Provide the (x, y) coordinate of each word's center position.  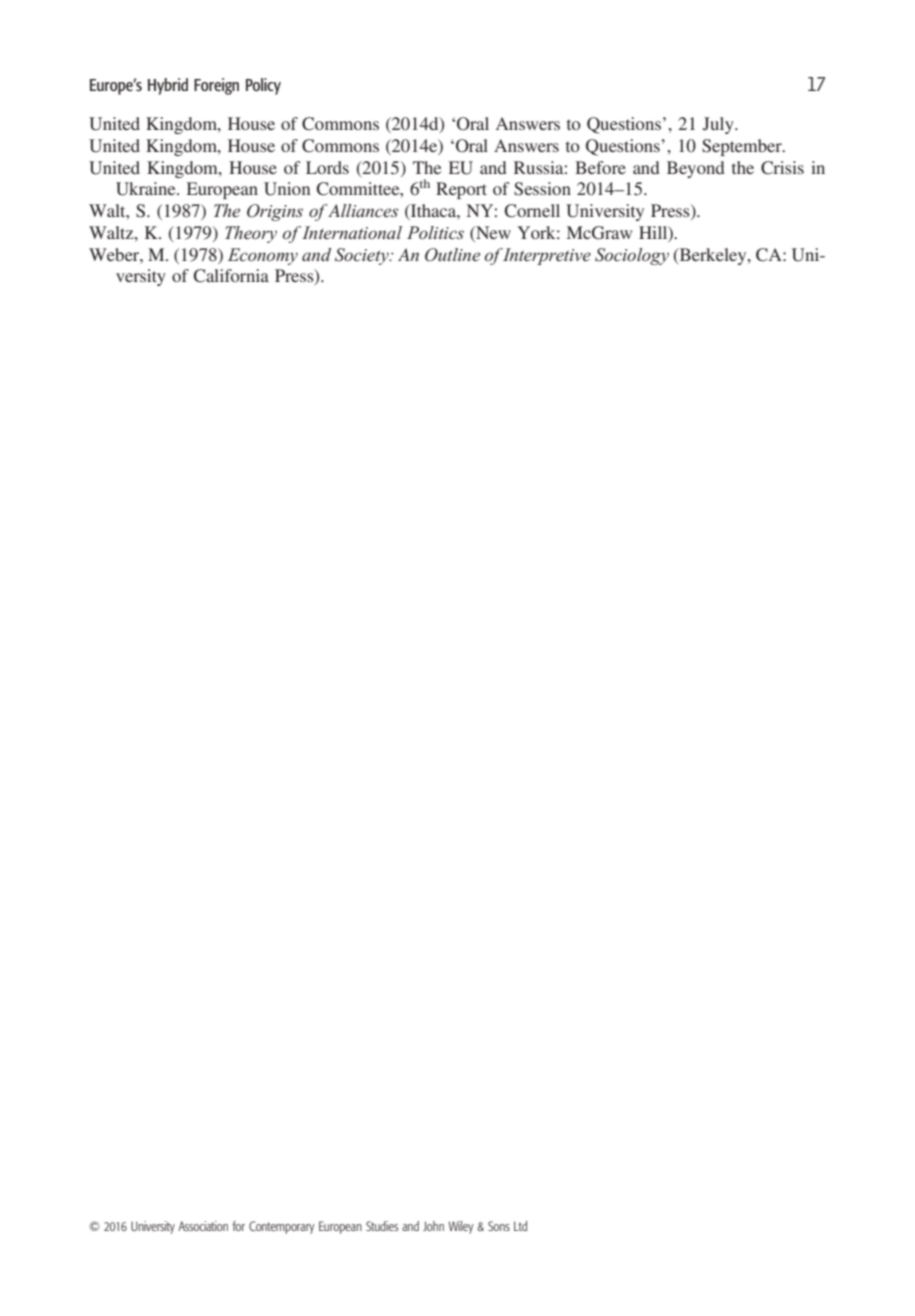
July (719, 125)
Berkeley (713, 256)
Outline (452, 255)
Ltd (520, 1226)
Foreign (216, 86)
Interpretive (545, 256)
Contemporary (282, 1227)
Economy (263, 256)
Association (203, 1226)
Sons (499, 1226)
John (433, 1226)
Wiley (461, 1227)
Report (461, 190)
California (231, 276)
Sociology (632, 256)
